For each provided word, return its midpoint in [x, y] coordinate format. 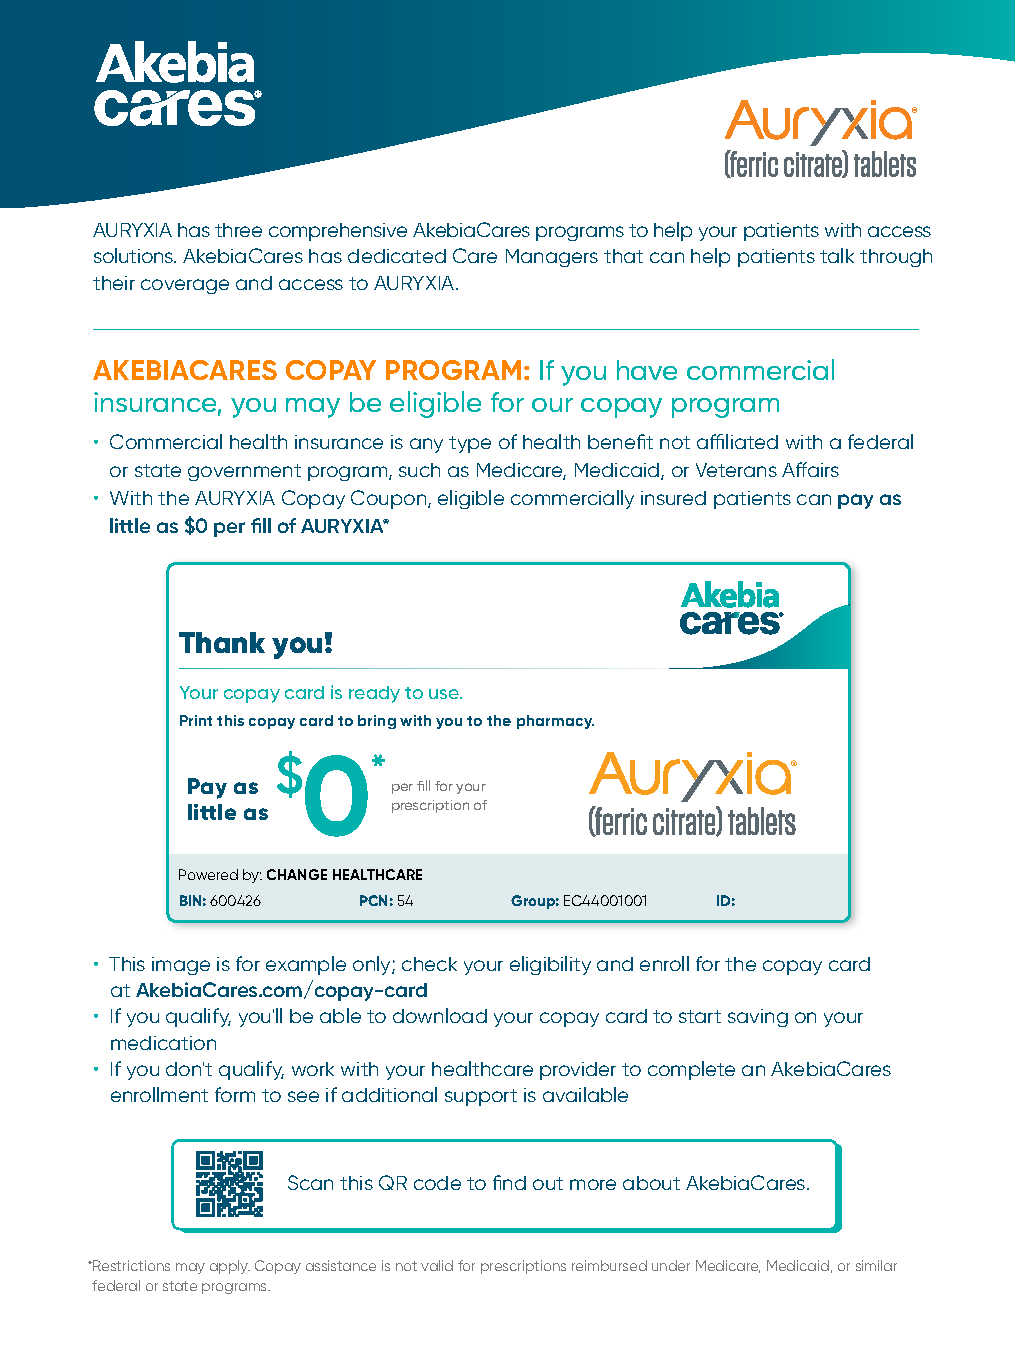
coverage [185, 286]
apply [230, 1267]
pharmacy [555, 722]
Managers [552, 258]
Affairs [810, 469]
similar [876, 1265]
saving [758, 1018]
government [244, 472]
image [181, 966]
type [470, 444]
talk [837, 255]
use [445, 694]
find [509, 1182]
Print [196, 720]
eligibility [550, 965]
